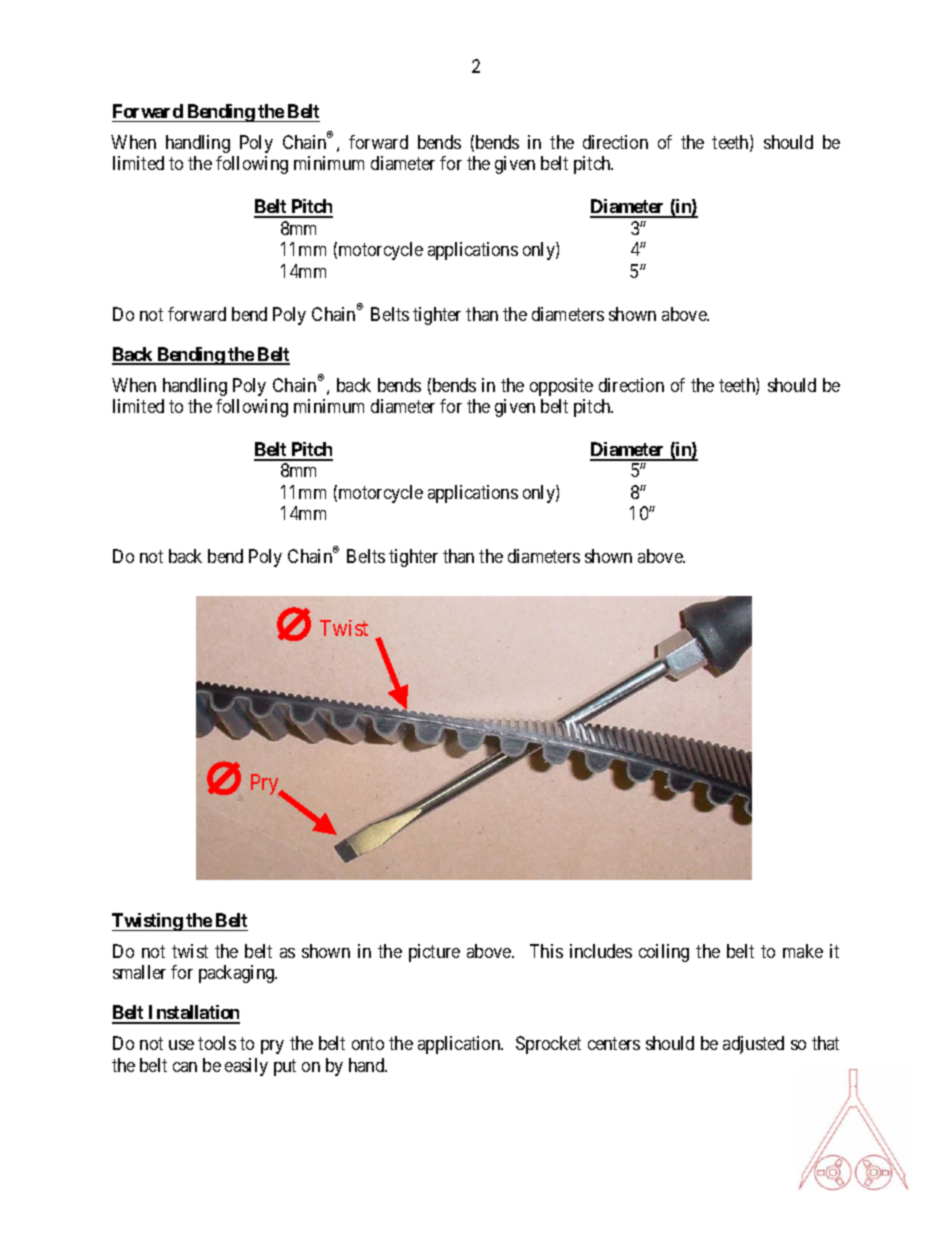  Describe the element at coordinates (434, 953) in the screenshot. I see `picture` at that location.
